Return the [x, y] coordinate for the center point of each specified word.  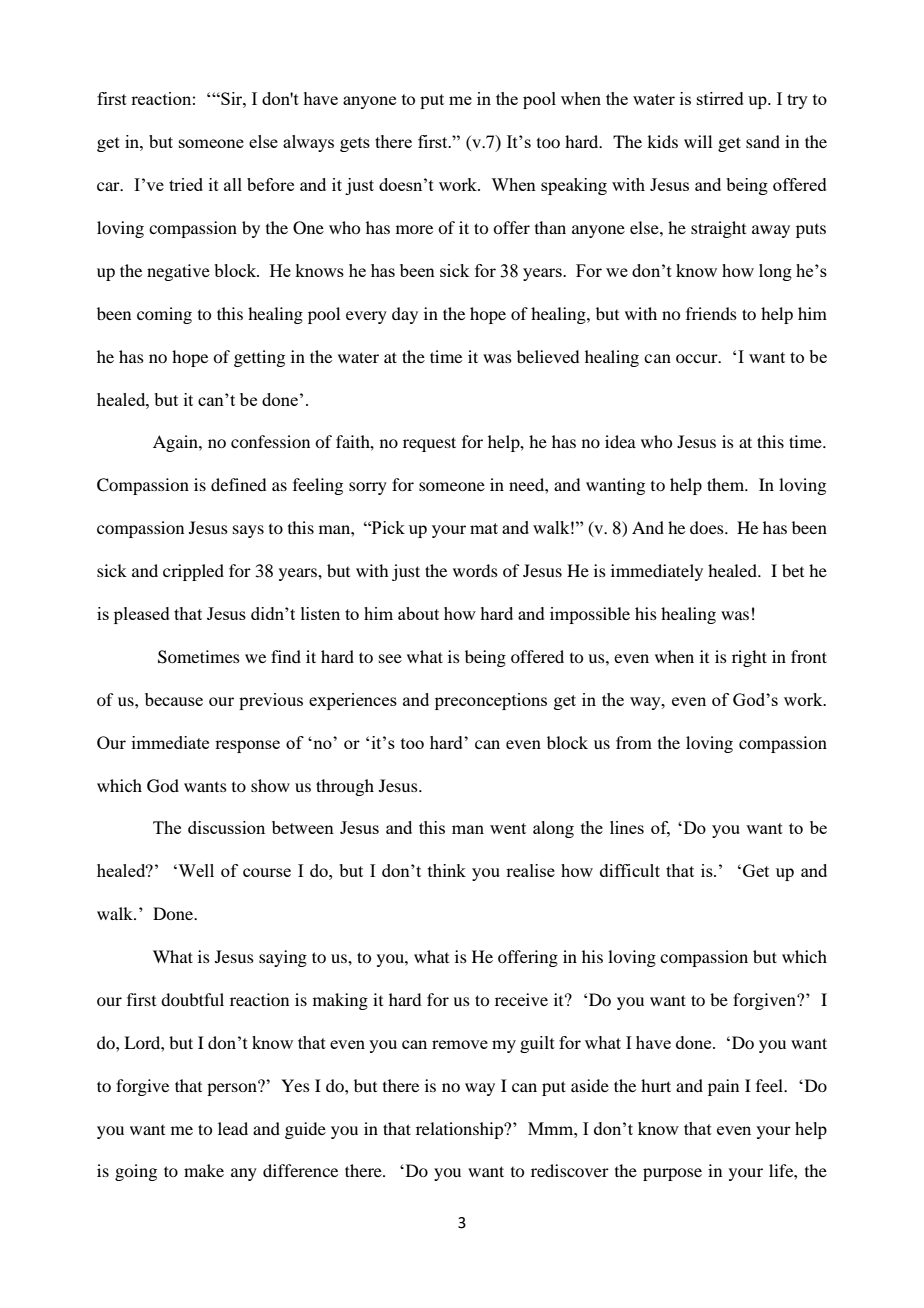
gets [355, 144]
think [447, 870]
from [634, 742]
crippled [193, 572]
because [174, 699]
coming [164, 315]
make [204, 1170]
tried [186, 184]
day [405, 315]
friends [711, 313]
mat [484, 528]
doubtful [192, 999]
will [698, 141]
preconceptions [491, 701]
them [727, 484]
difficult [630, 870]
